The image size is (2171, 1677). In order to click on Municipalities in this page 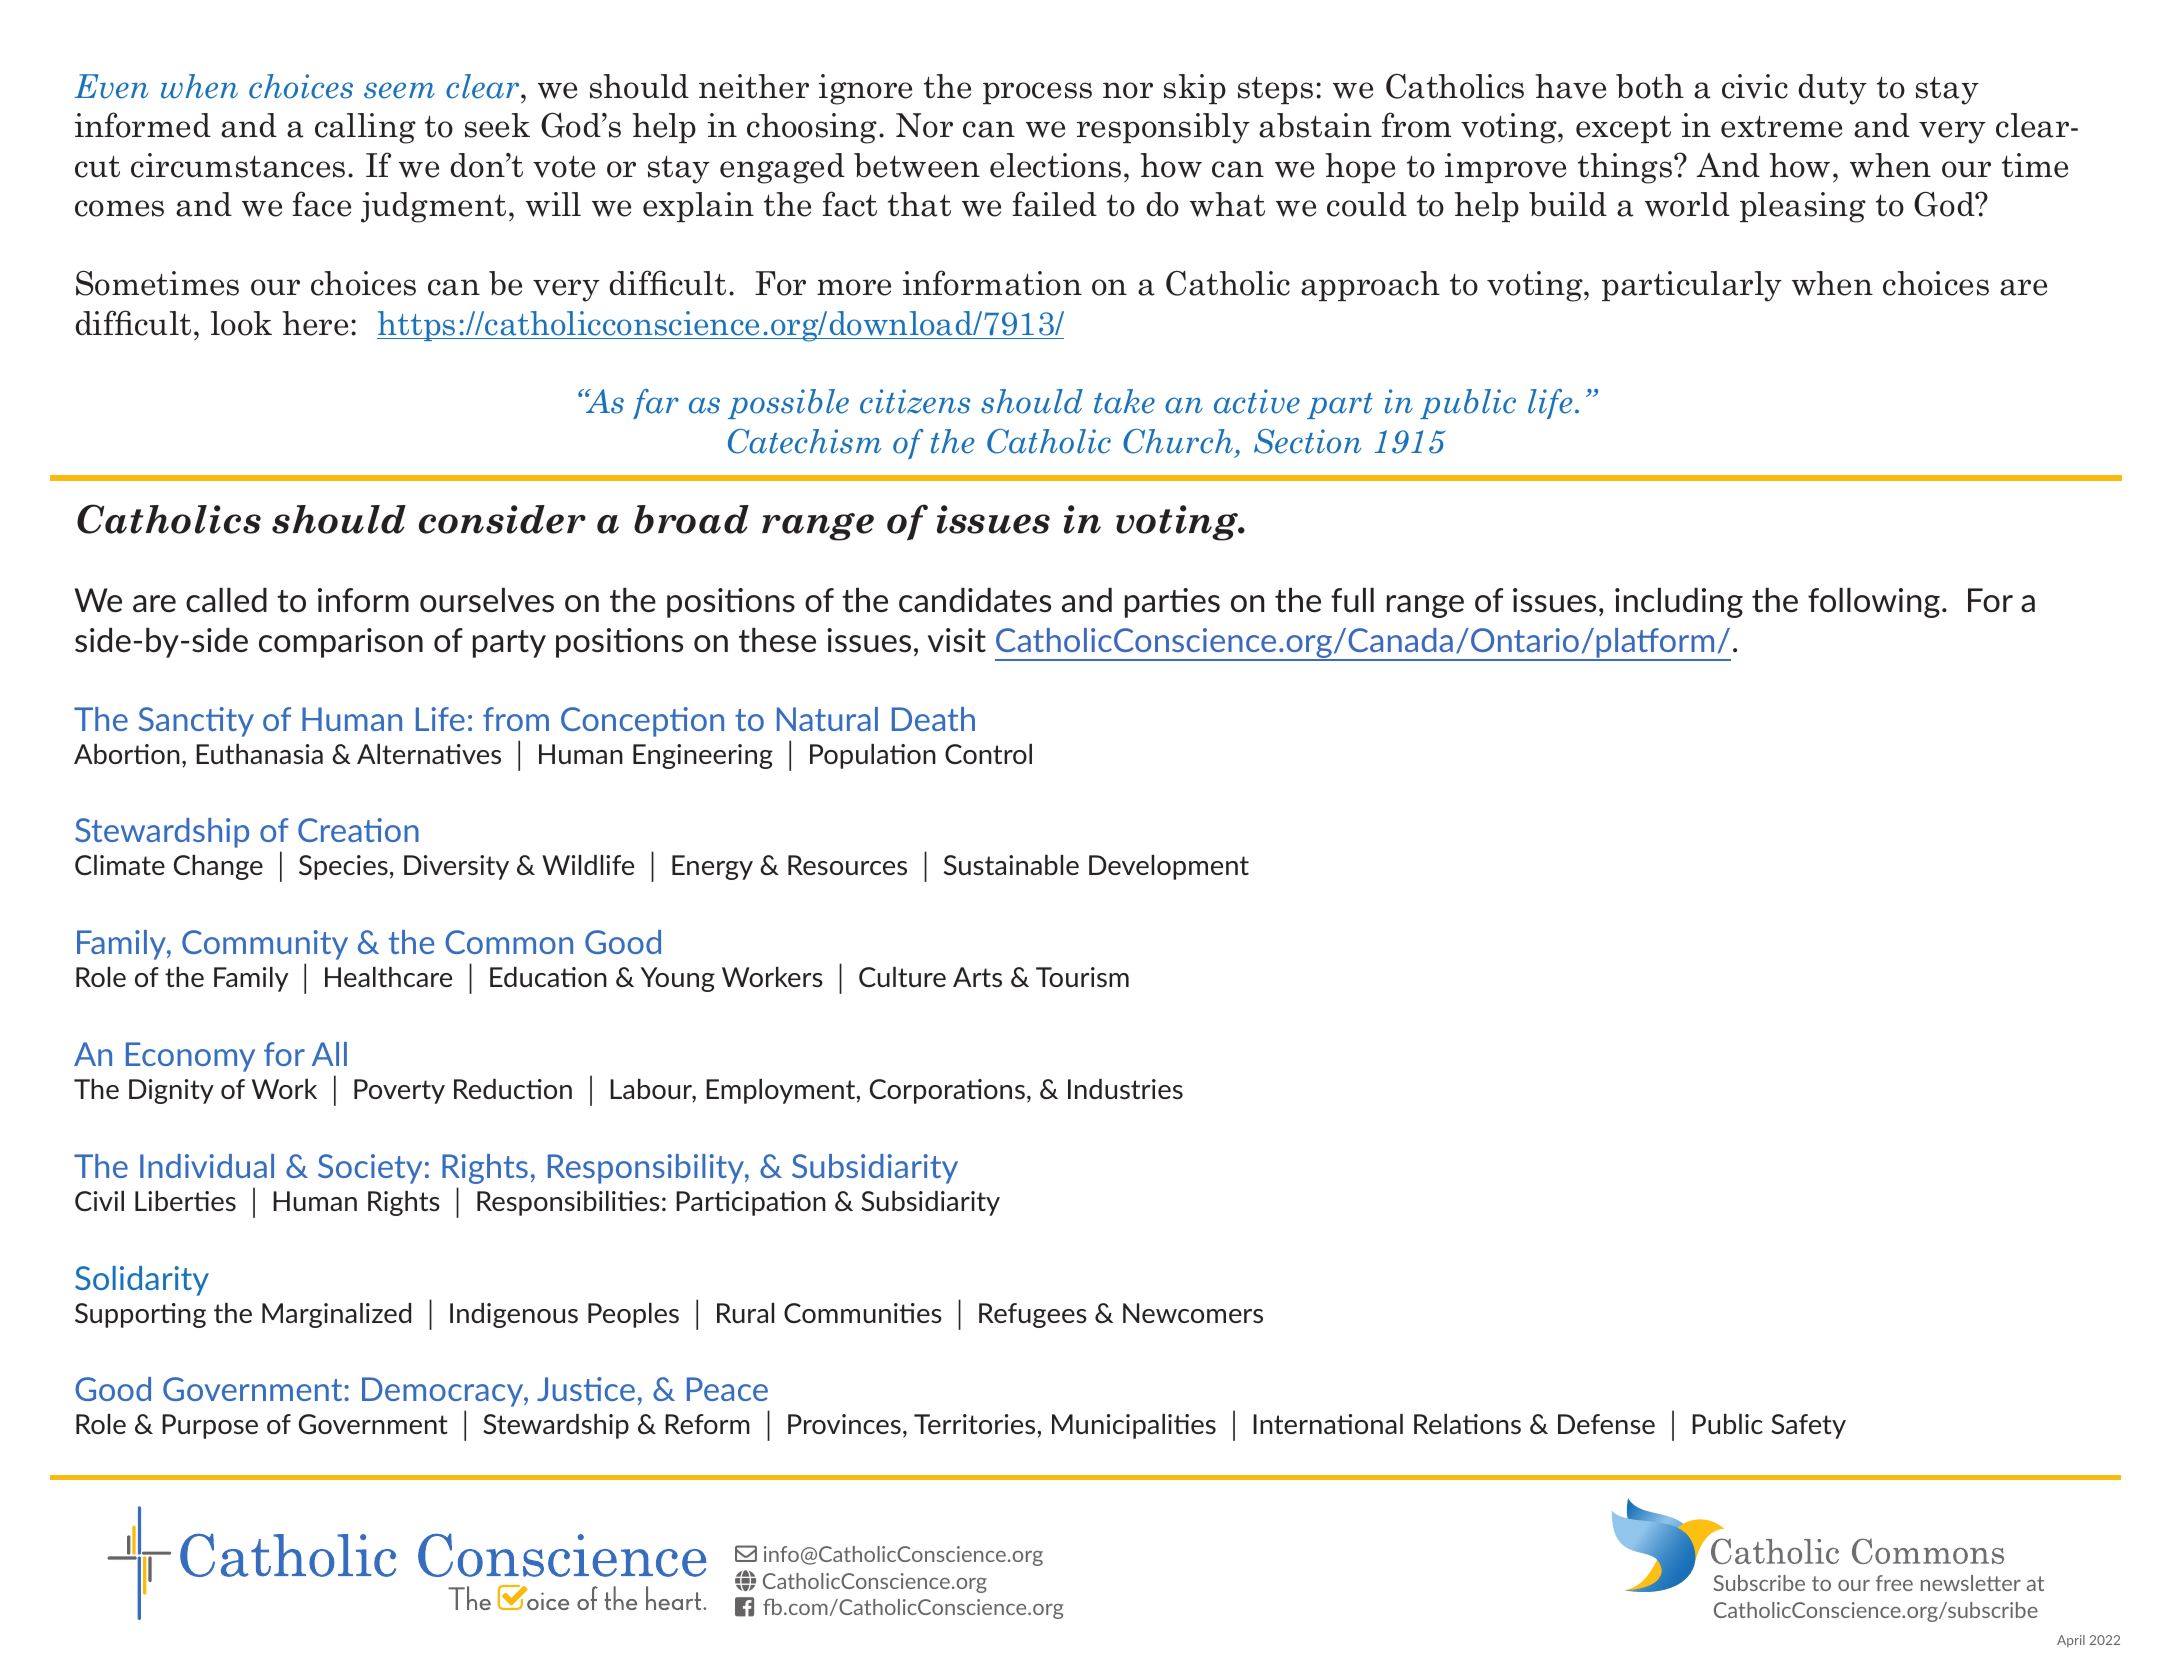, I will do `click(1134, 1426)`.
